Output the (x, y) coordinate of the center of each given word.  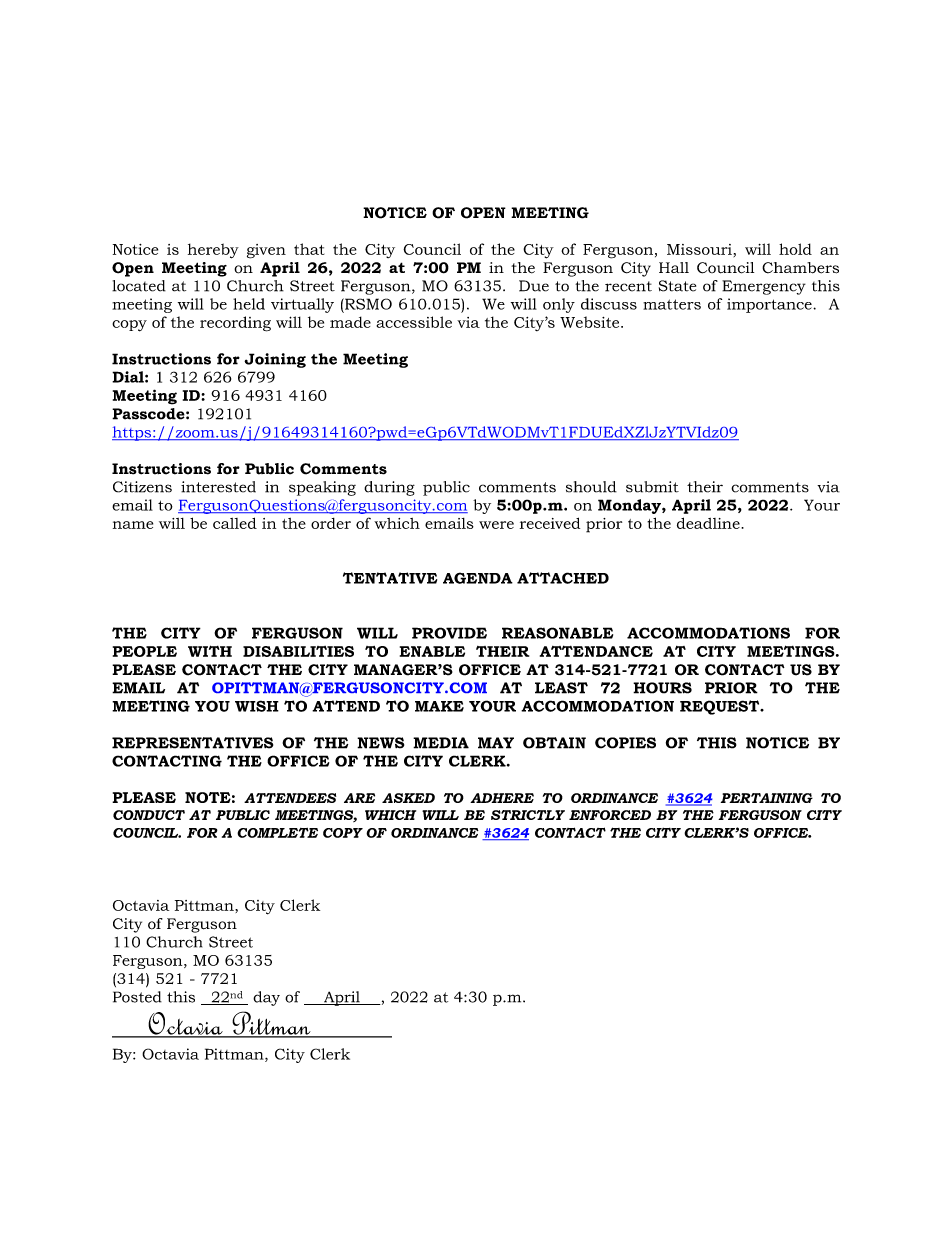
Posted (137, 997)
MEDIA (441, 743)
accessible (414, 322)
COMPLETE (277, 833)
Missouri (699, 249)
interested (218, 487)
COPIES (625, 743)
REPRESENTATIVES (192, 743)
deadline (709, 523)
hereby (213, 251)
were (496, 525)
